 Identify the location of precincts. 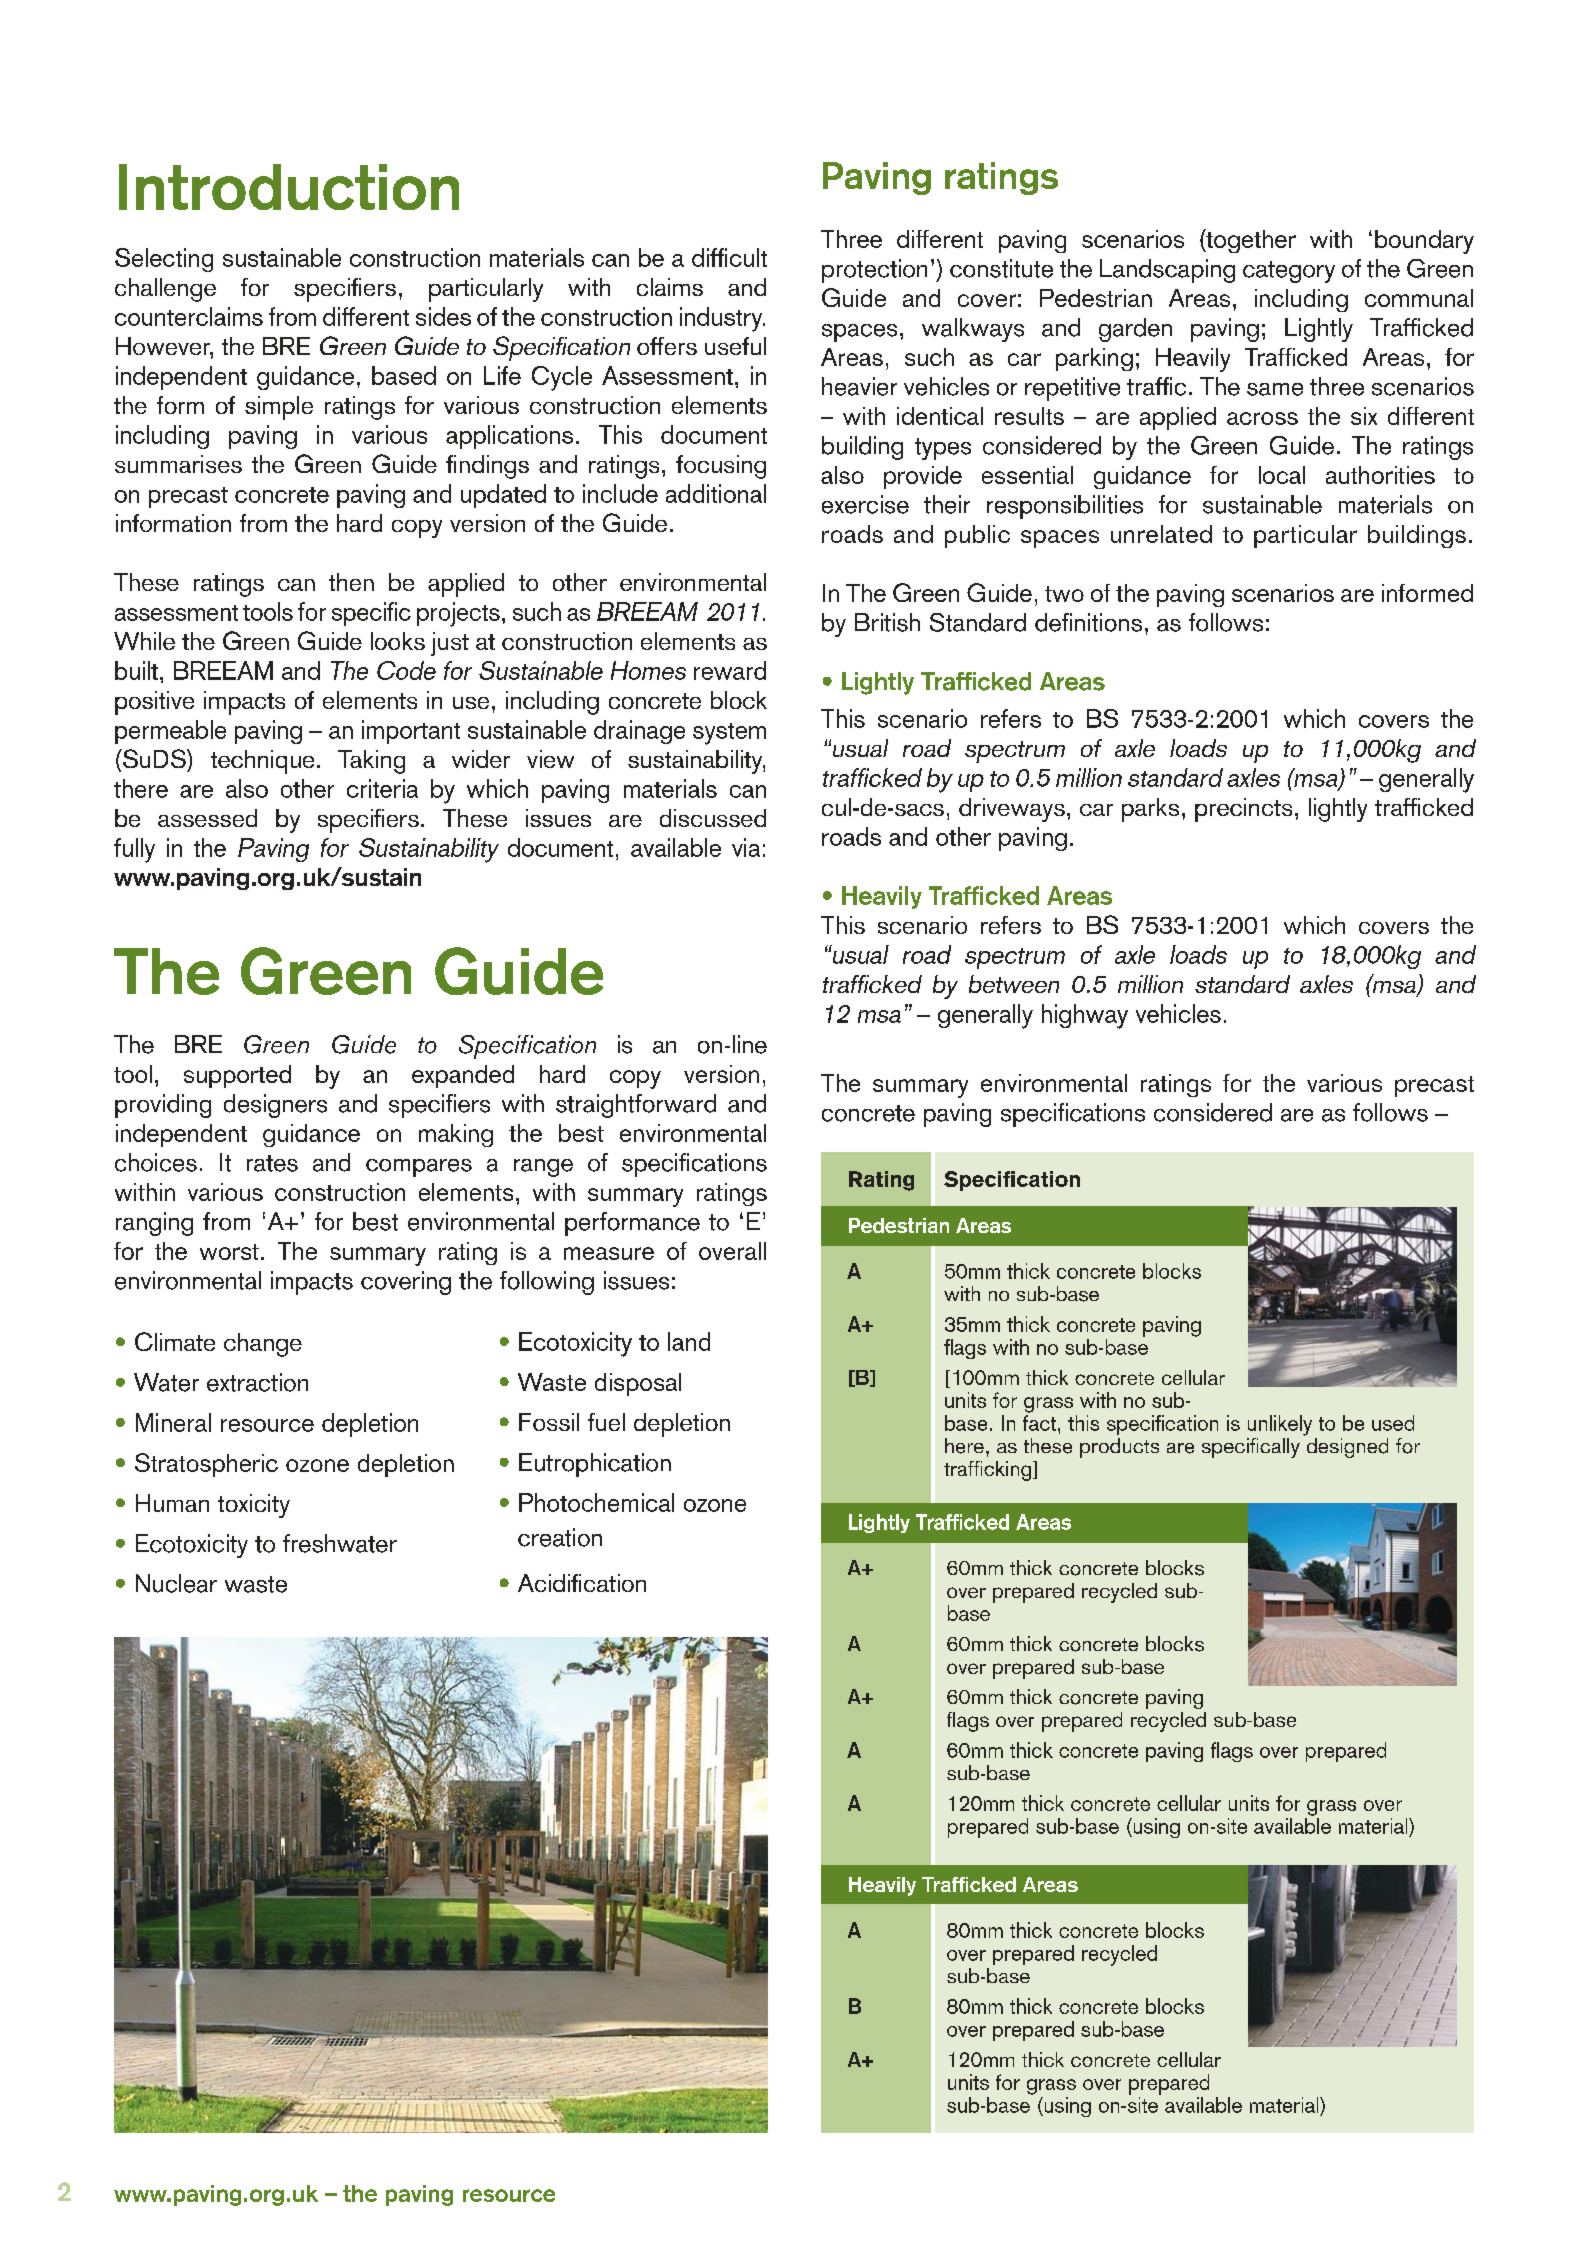
(1243, 810).
